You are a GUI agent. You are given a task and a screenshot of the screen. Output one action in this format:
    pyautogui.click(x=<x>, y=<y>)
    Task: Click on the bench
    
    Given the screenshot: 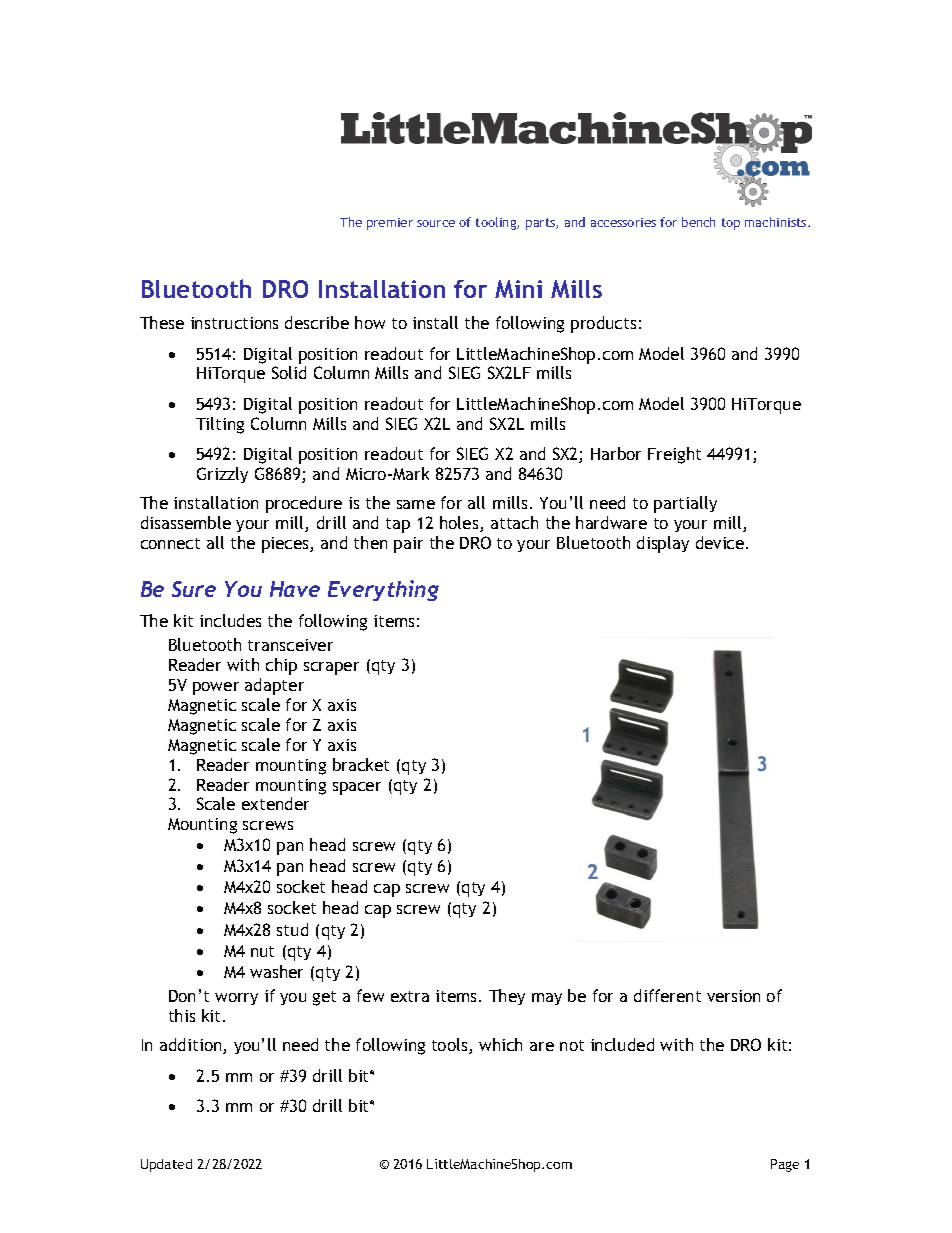 What is the action you would take?
    pyautogui.click(x=698, y=222)
